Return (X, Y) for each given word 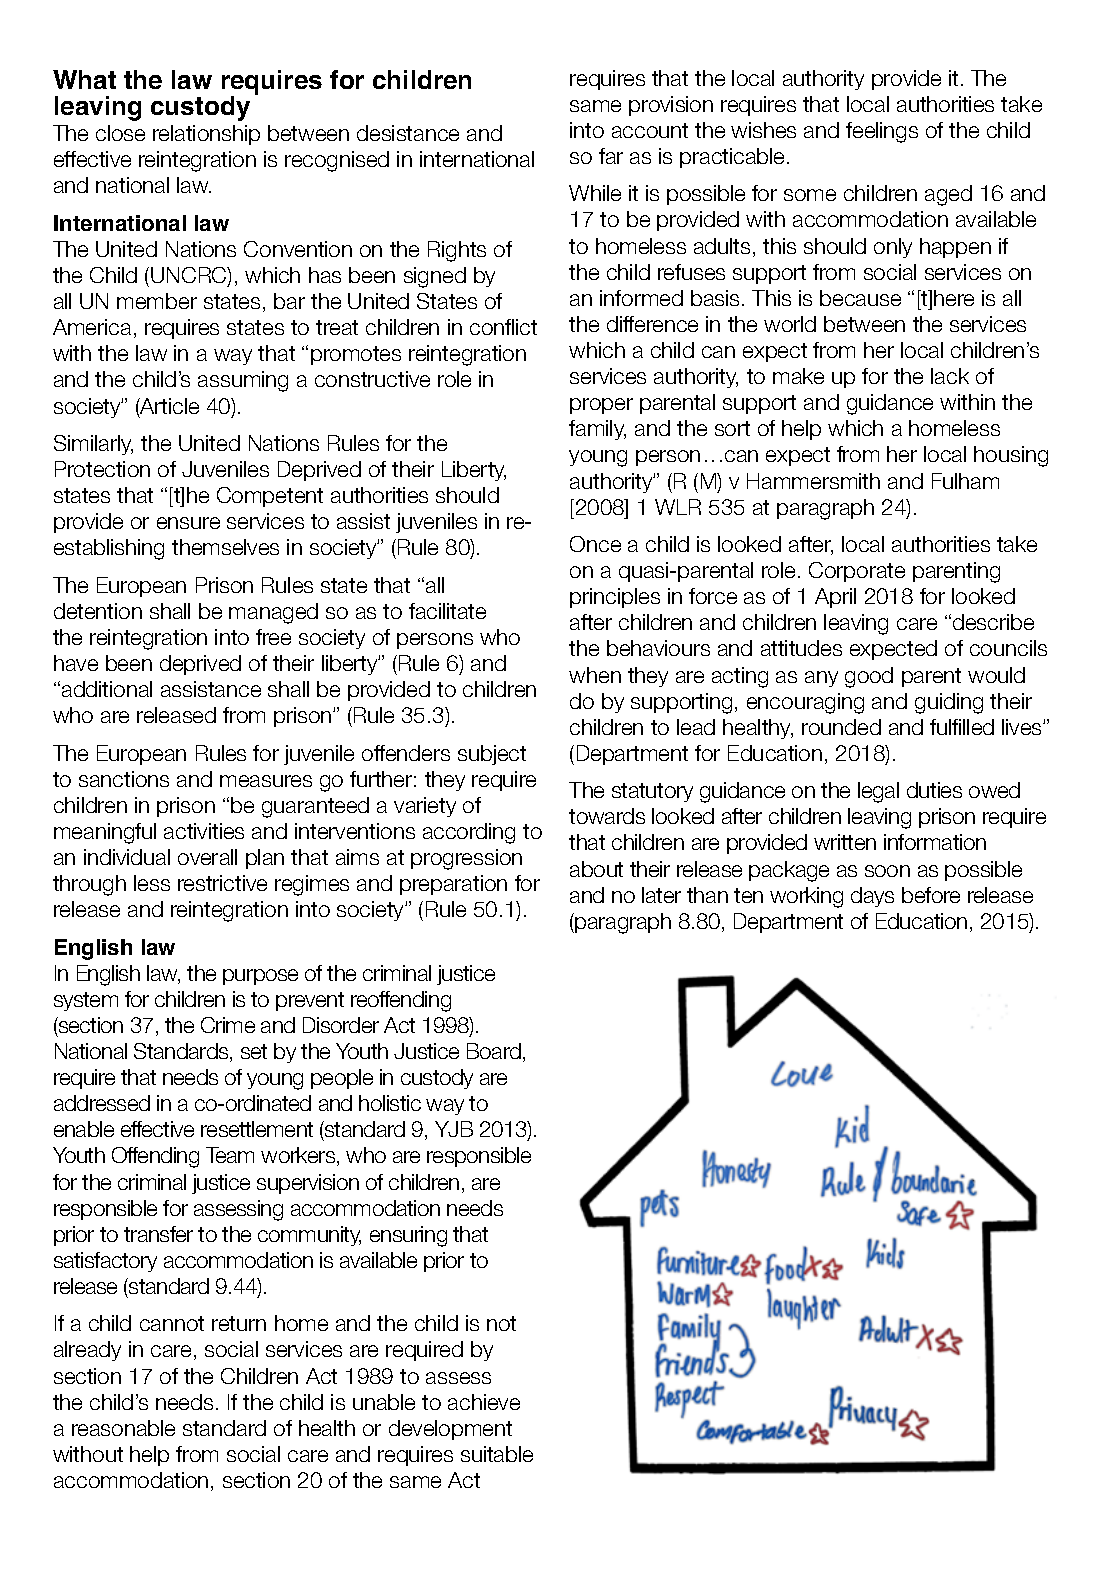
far (611, 156)
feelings (882, 132)
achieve (484, 1402)
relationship (206, 135)
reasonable (123, 1428)
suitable (497, 1454)
